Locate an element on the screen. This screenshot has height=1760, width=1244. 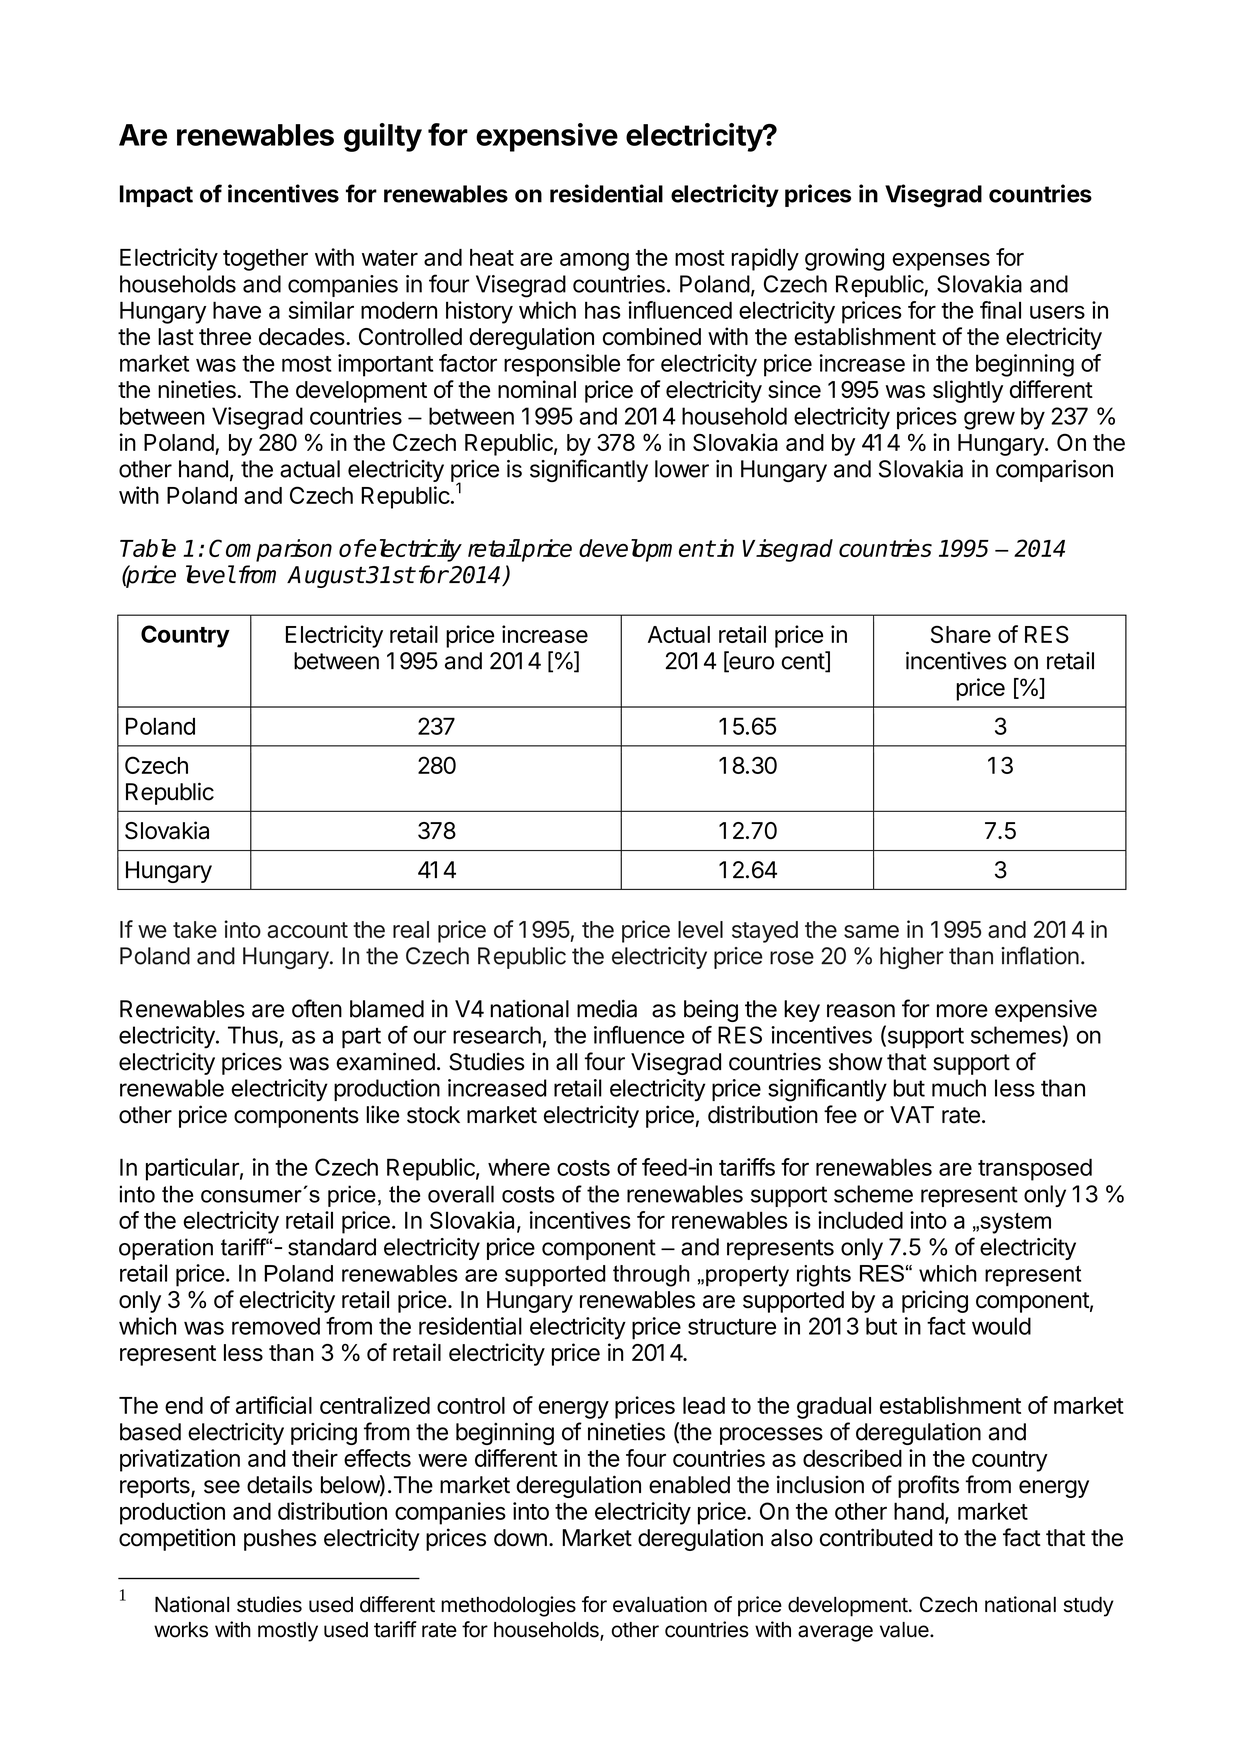
value is located at coordinates (905, 1630).
